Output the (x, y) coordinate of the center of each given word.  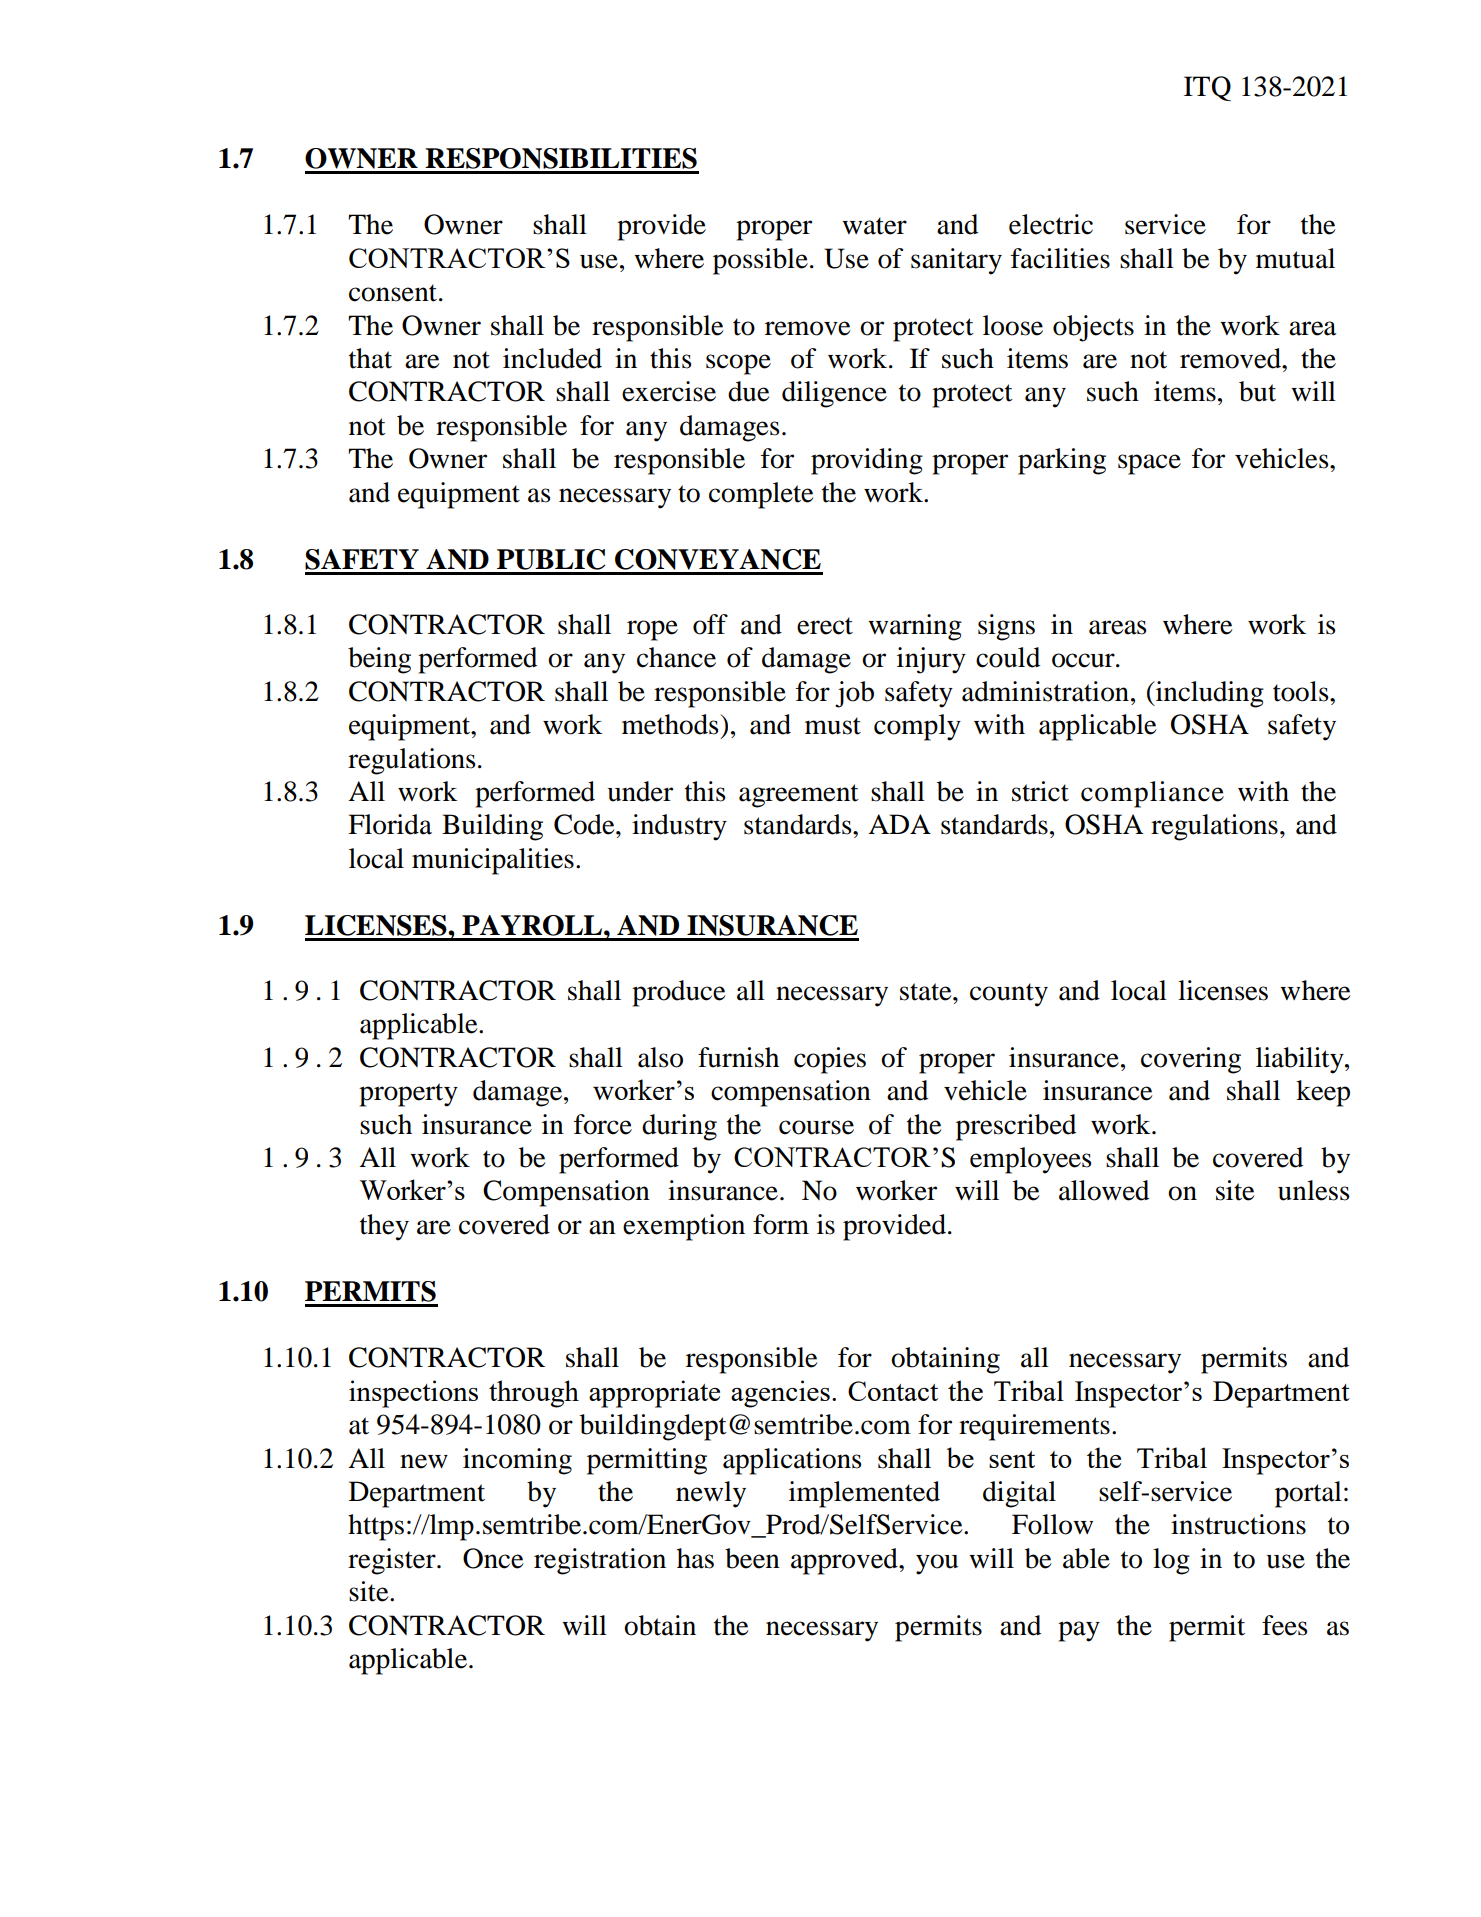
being (379, 660)
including (1209, 694)
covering (1191, 1060)
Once (493, 1558)
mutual (1295, 258)
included (552, 358)
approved (845, 1561)
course (816, 1127)
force (603, 1124)
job (854, 694)
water (874, 226)
